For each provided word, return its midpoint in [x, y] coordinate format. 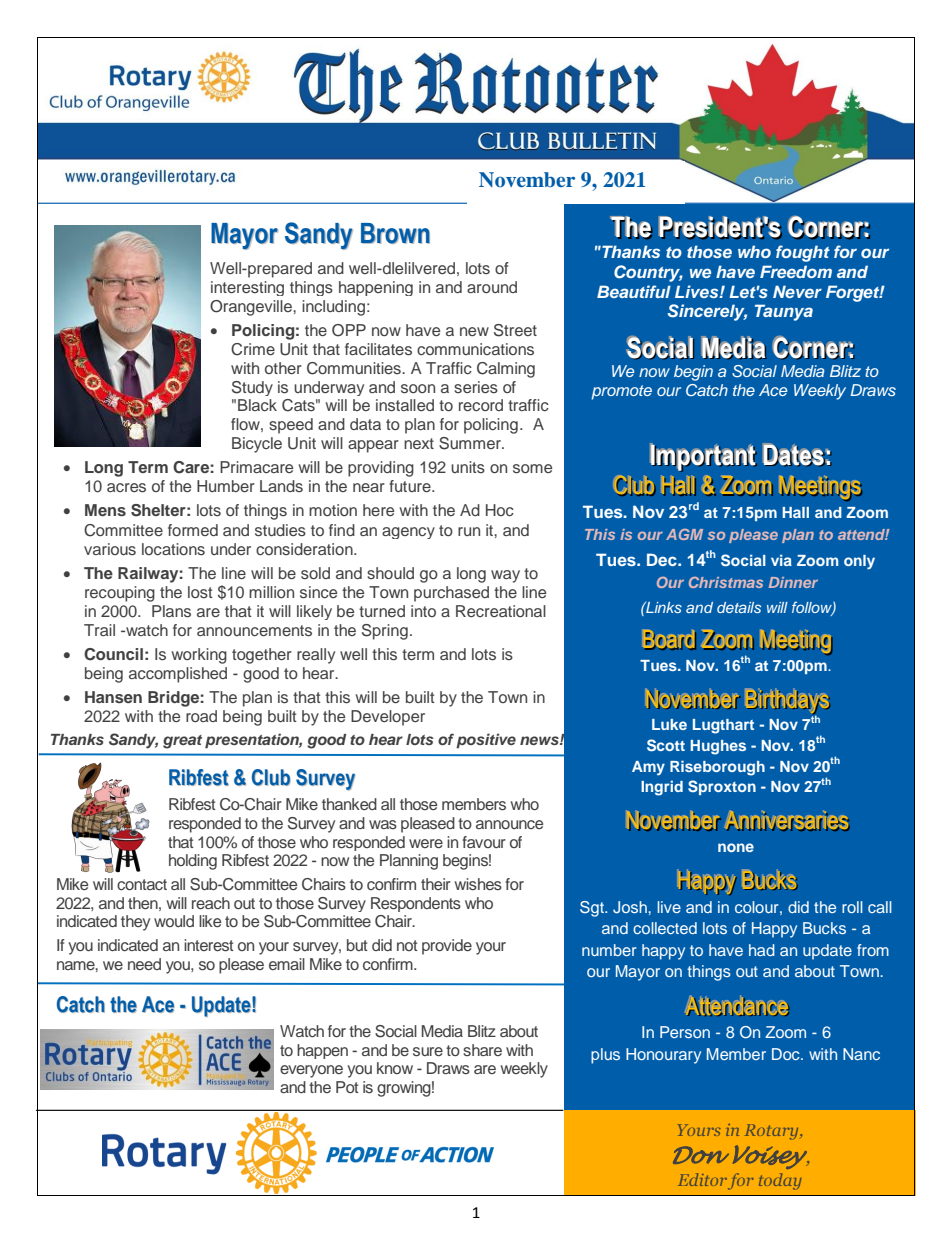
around [492, 287]
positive [486, 740]
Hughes [718, 747]
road [201, 716]
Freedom [796, 271]
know [395, 1068]
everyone [311, 1071]
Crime [253, 349]
